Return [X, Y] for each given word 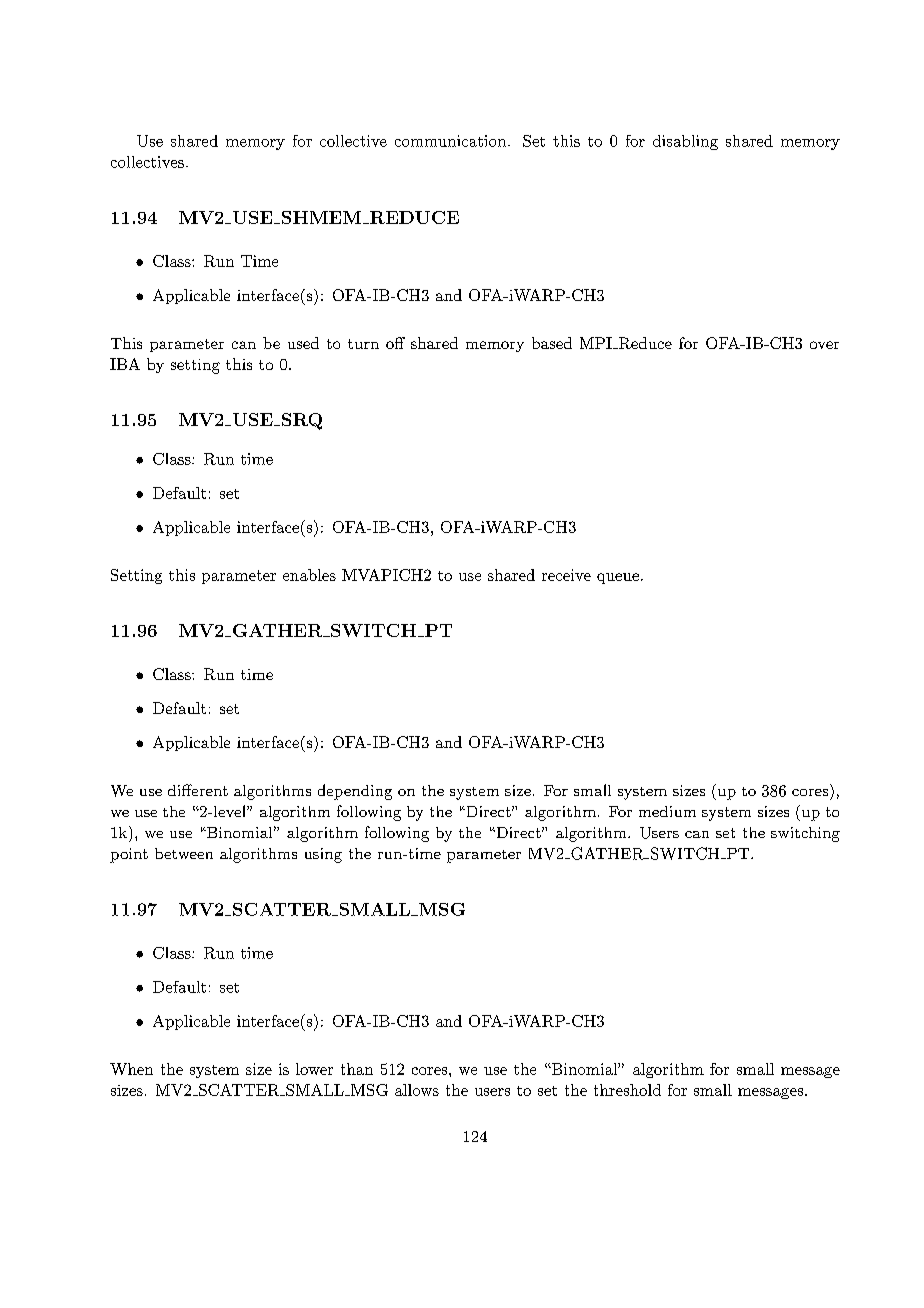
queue [618, 578]
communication [450, 141]
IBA [125, 364]
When [131, 1069]
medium [667, 811]
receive [566, 575]
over [824, 345]
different [198, 790]
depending [355, 792]
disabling [685, 142]
